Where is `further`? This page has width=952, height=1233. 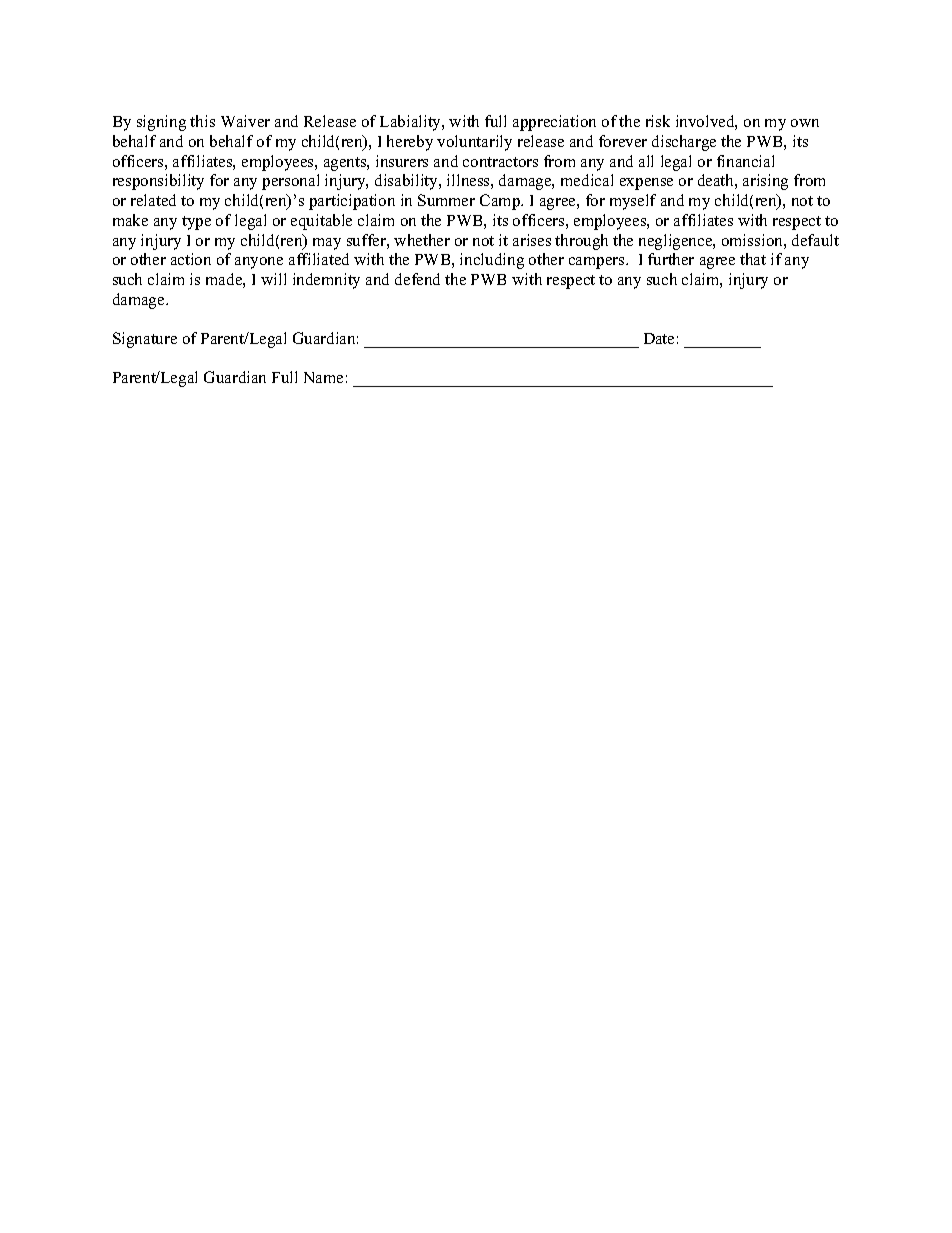
further is located at coordinates (671, 259).
